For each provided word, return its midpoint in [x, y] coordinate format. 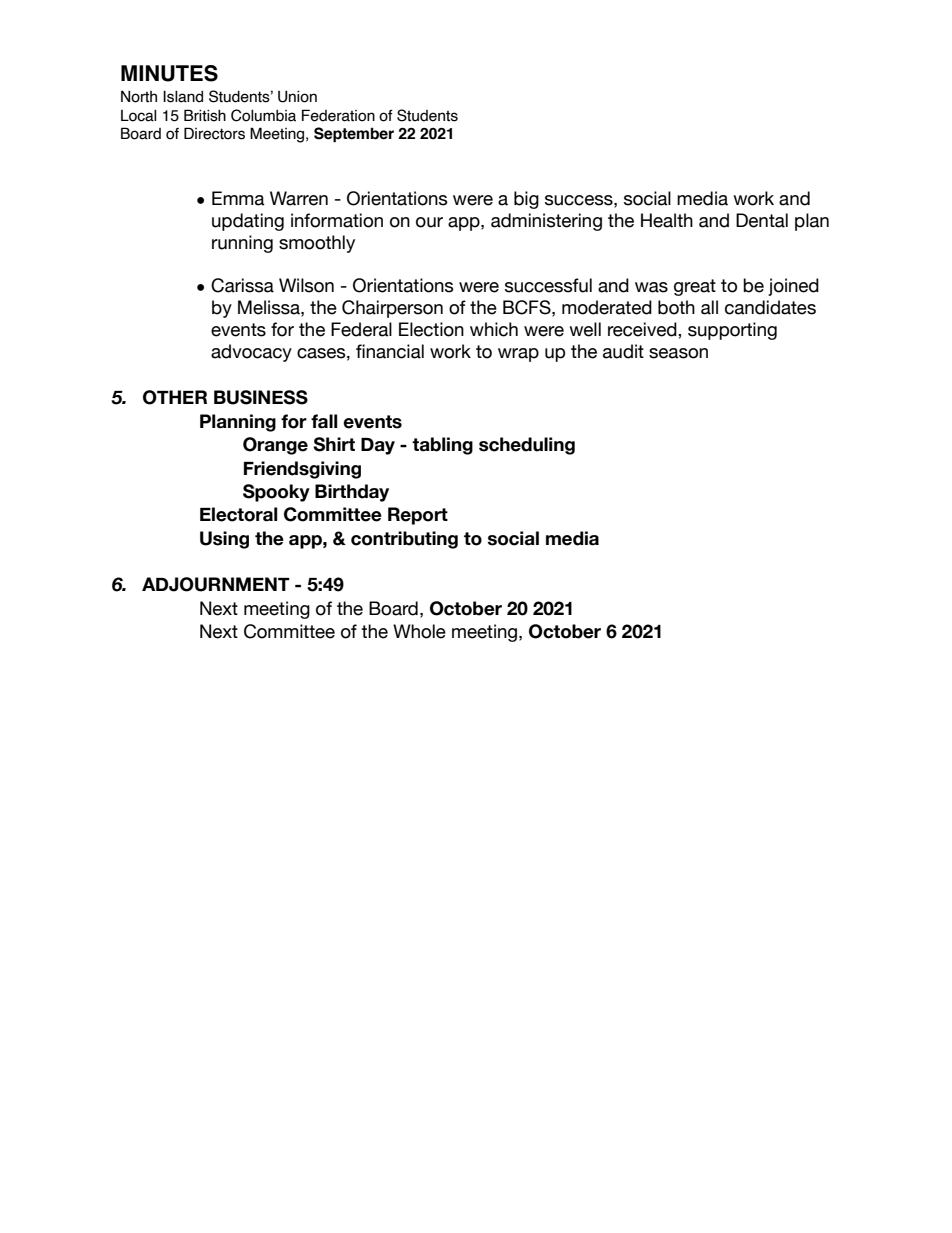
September [354, 134]
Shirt [334, 444]
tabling [442, 446]
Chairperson [392, 309]
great [695, 287]
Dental [762, 220]
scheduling [527, 446]
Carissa [242, 285]
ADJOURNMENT [216, 584]
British [205, 115]
